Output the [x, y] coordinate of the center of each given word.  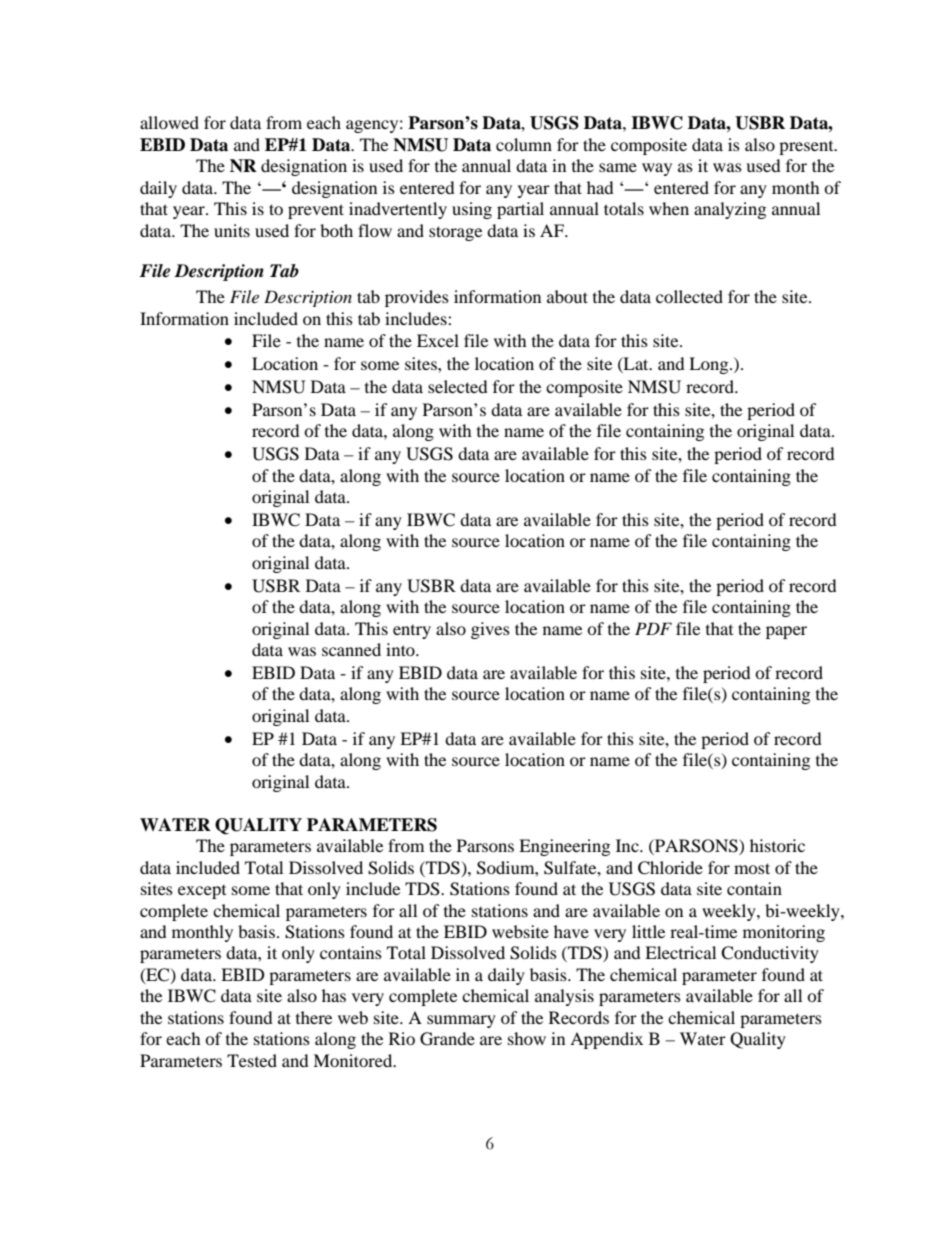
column [524, 144]
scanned [351, 649]
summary [461, 1021]
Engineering [564, 847]
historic [777, 845]
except [202, 892]
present [807, 148]
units [232, 230]
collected [689, 296]
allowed [169, 122]
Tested [252, 1060]
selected [458, 386]
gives [490, 630]
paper [786, 632]
